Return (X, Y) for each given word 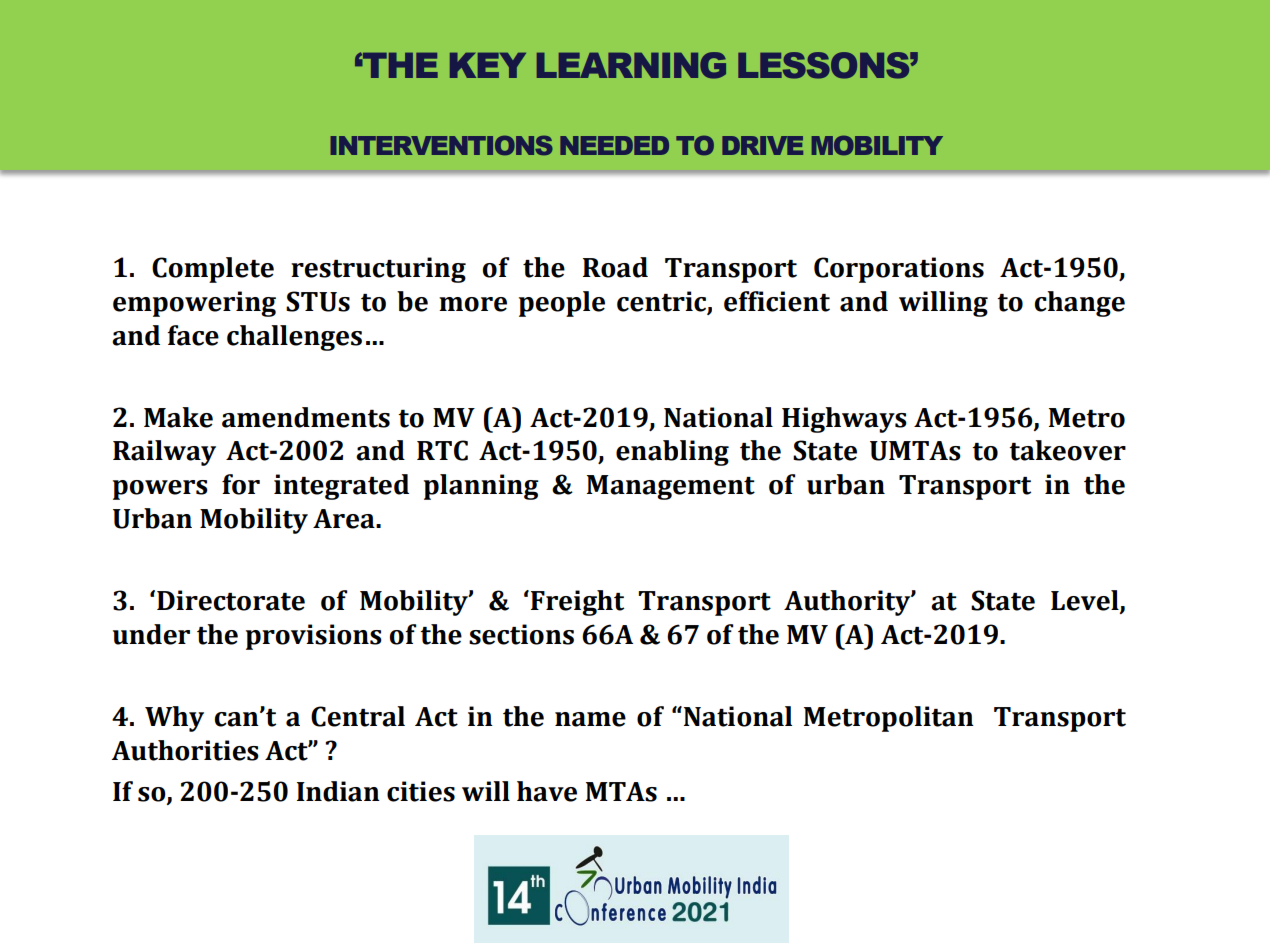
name (590, 719)
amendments (306, 417)
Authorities (185, 750)
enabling (672, 453)
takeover (1067, 450)
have (547, 791)
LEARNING (631, 65)
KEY (488, 65)
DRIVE (762, 145)
